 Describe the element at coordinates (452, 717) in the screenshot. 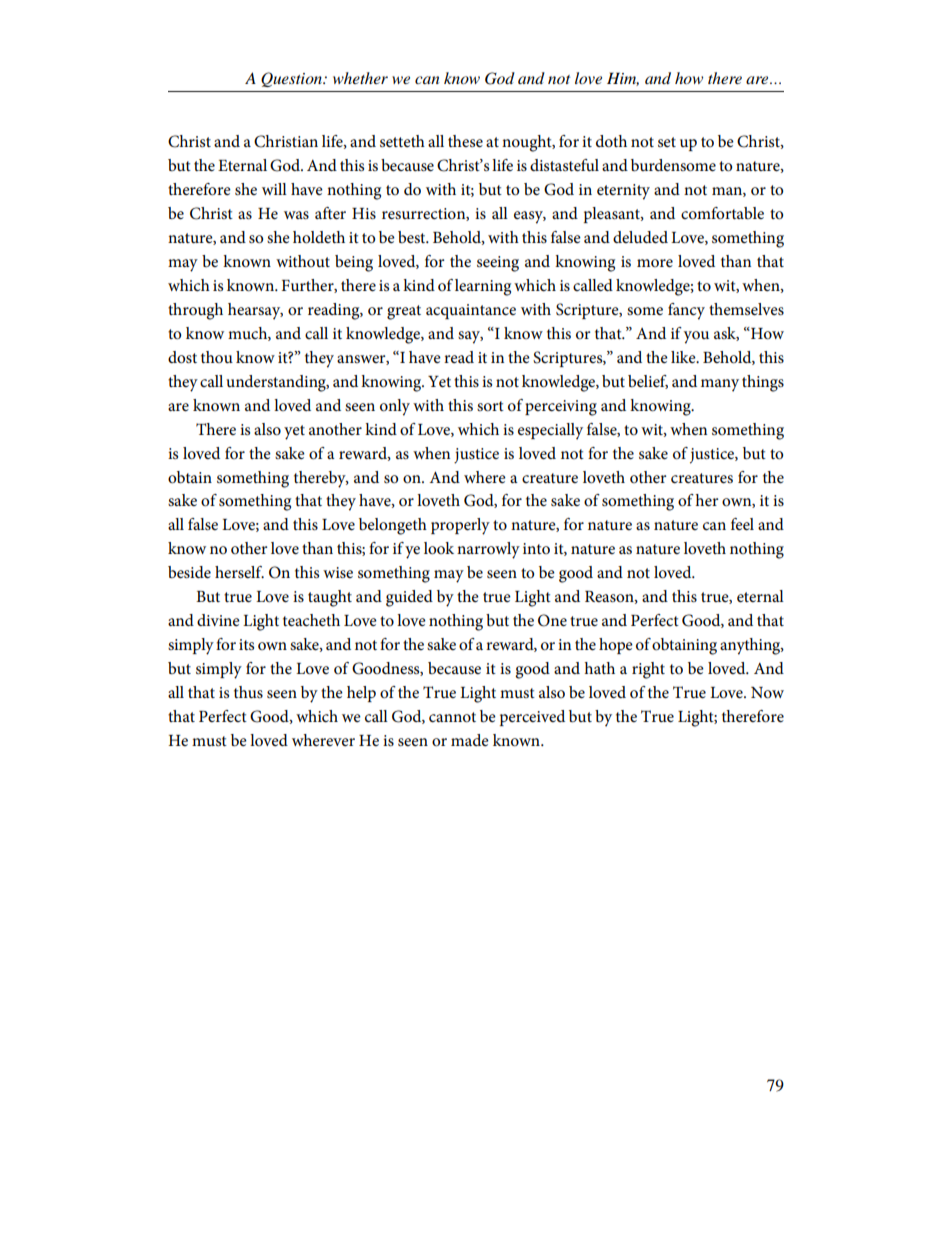

I see `cannot` at that location.
